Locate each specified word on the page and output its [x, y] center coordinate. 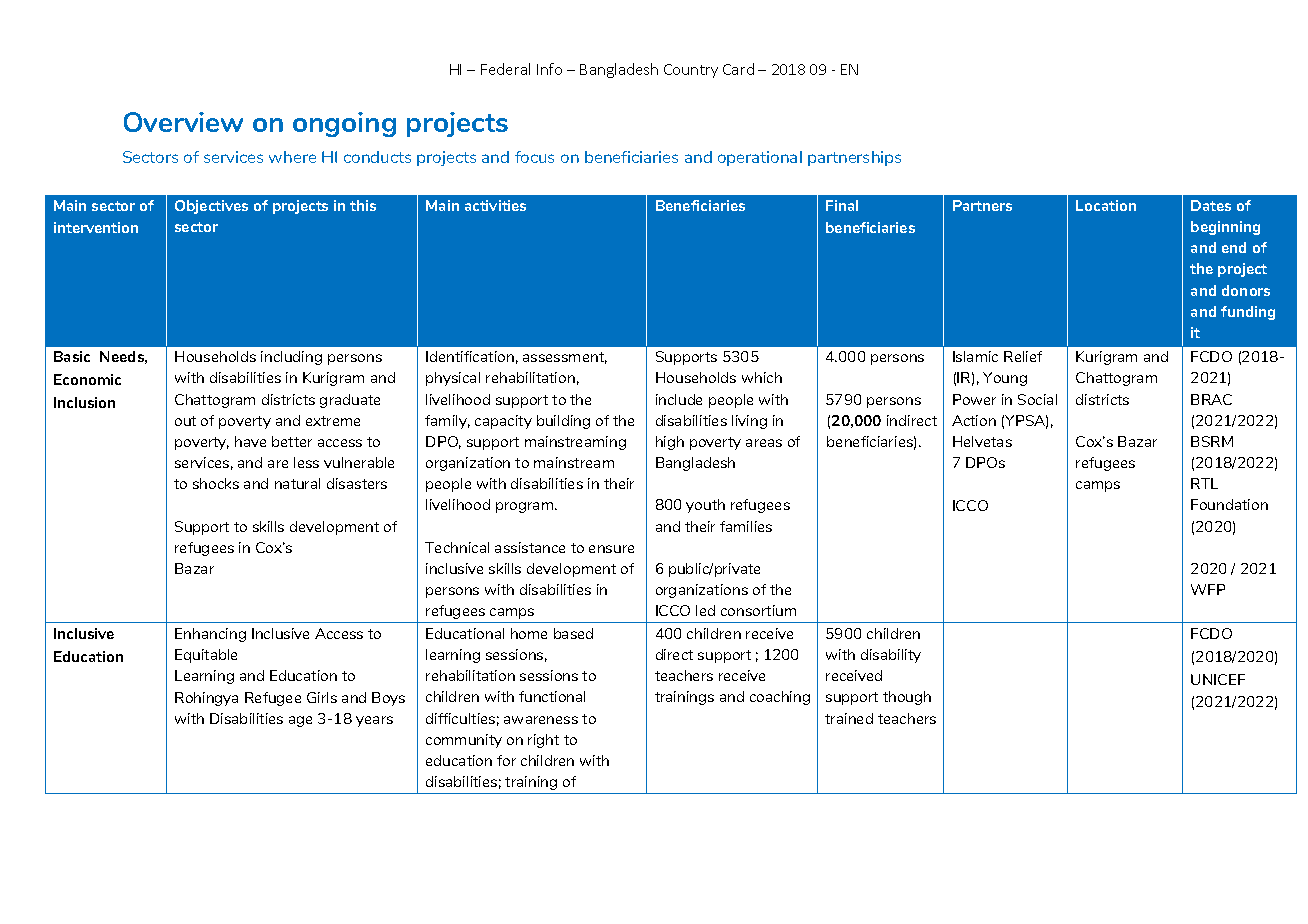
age [300, 721]
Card [738, 69]
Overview [183, 122]
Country [691, 71]
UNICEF [1218, 679]
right [543, 741]
